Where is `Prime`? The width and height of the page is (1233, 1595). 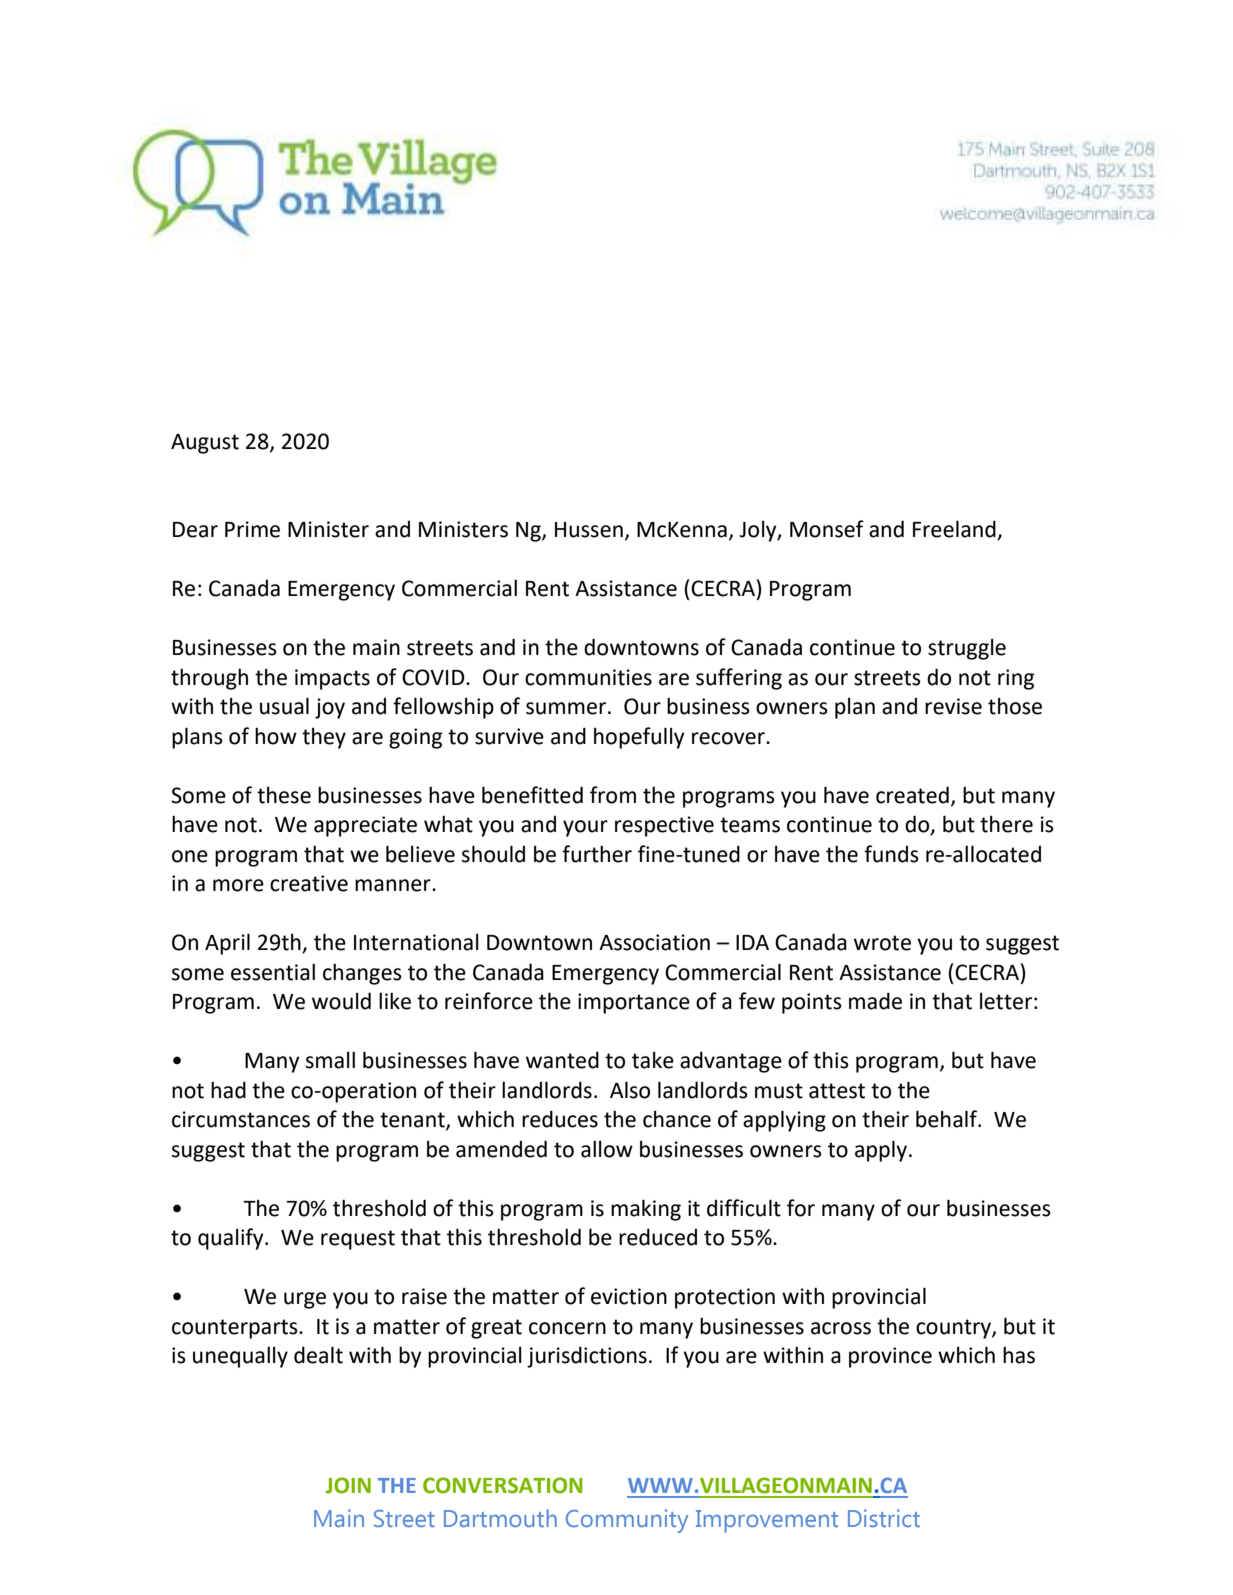 Prime is located at coordinates (252, 529).
